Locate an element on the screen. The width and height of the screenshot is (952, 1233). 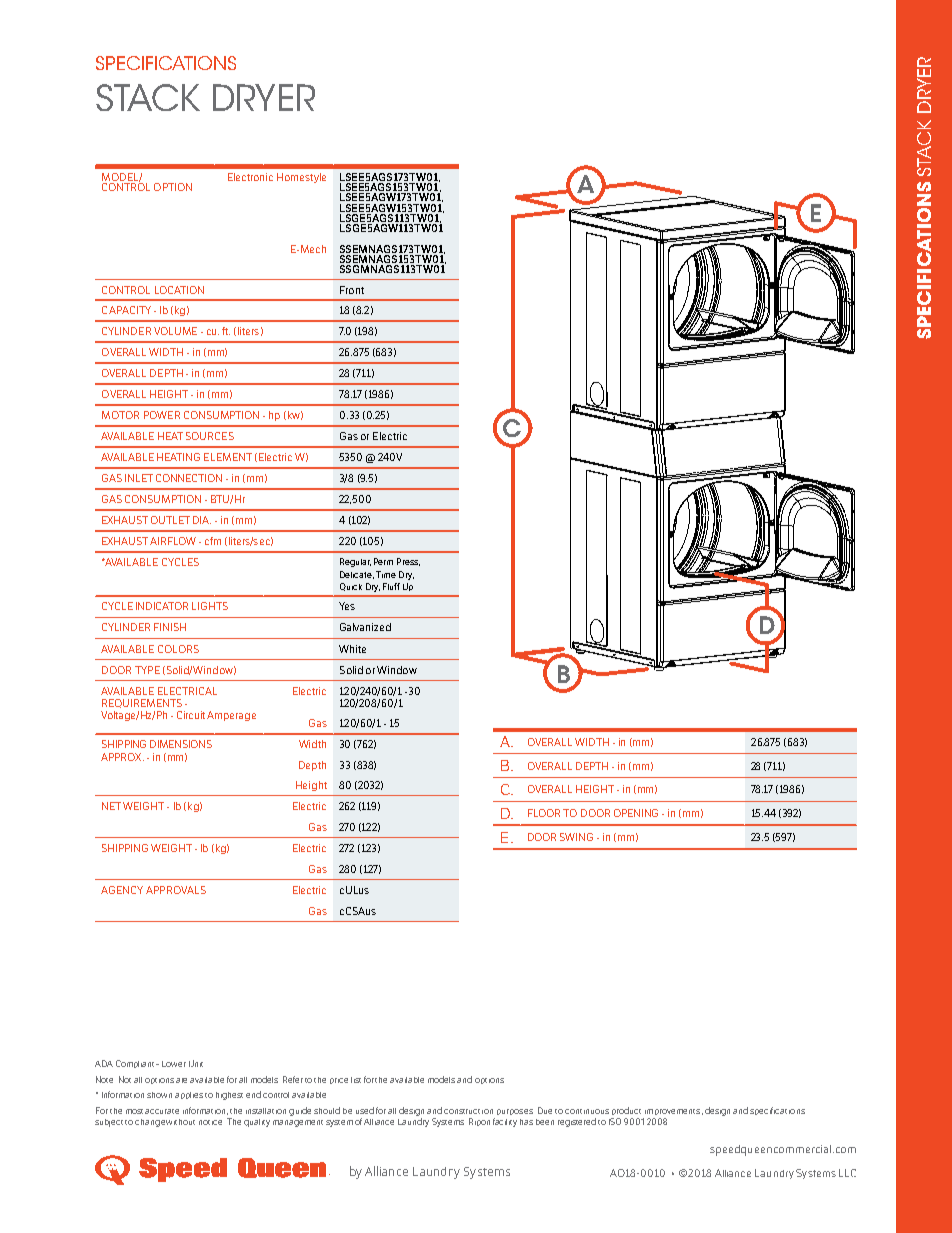
COLORS is located at coordinates (178, 649).
